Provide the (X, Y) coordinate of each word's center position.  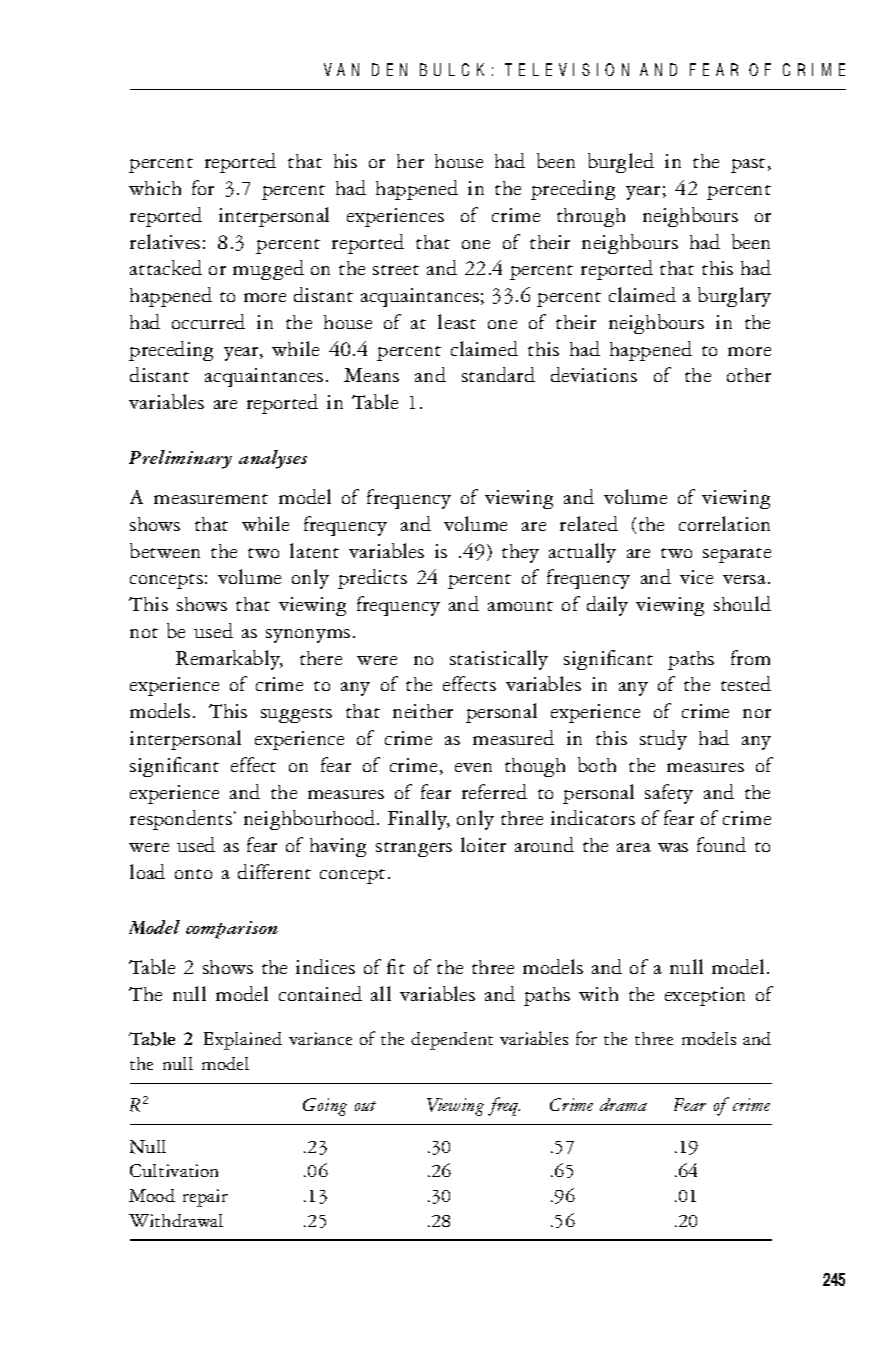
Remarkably (229, 660)
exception (705, 996)
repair (205, 1198)
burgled (621, 163)
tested (746, 683)
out (365, 1106)
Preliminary (180, 459)
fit (396, 966)
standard (498, 374)
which (155, 188)
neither (423, 711)
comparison (232, 930)
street (396, 270)
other (749, 375)
